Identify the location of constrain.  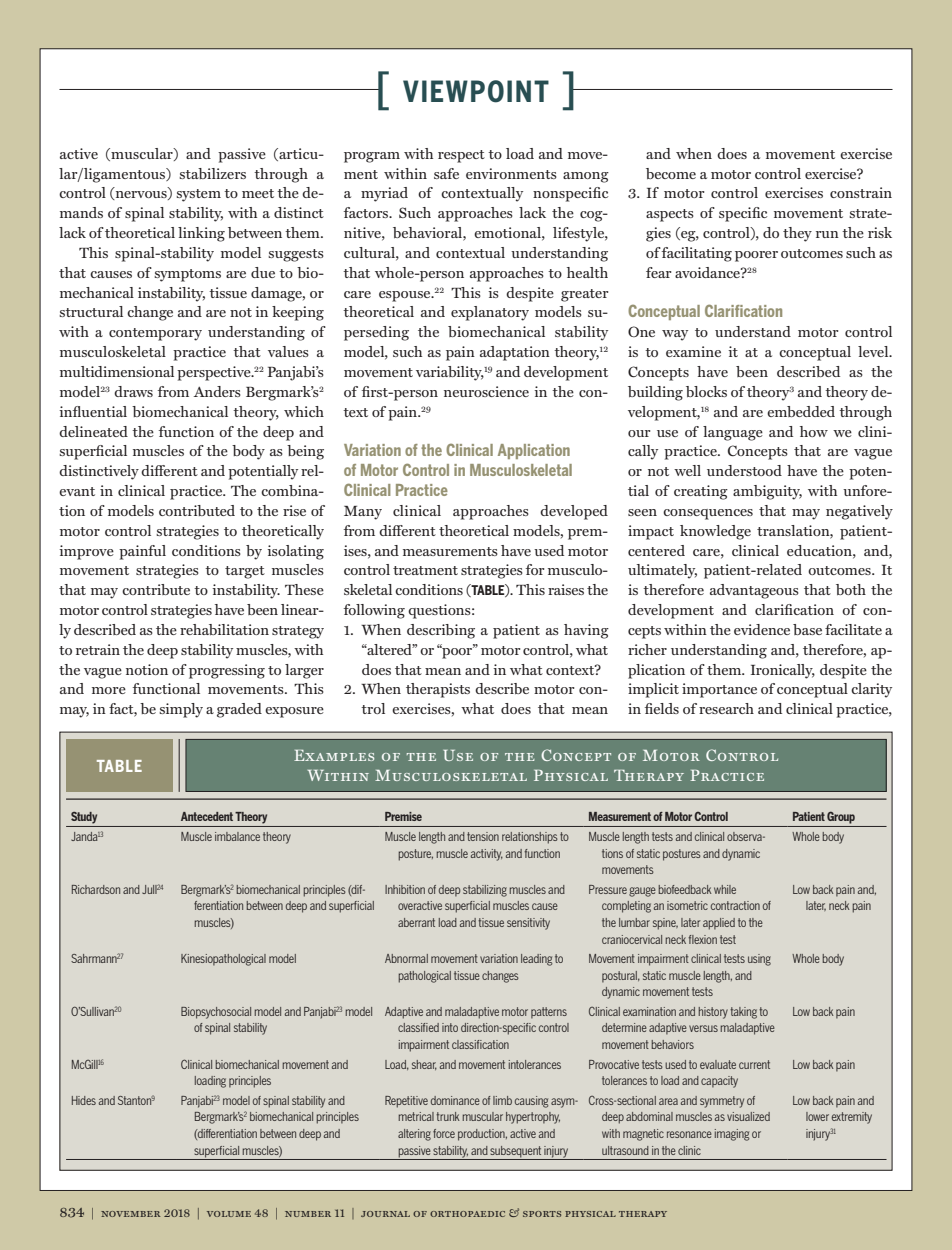
(861, 192).
